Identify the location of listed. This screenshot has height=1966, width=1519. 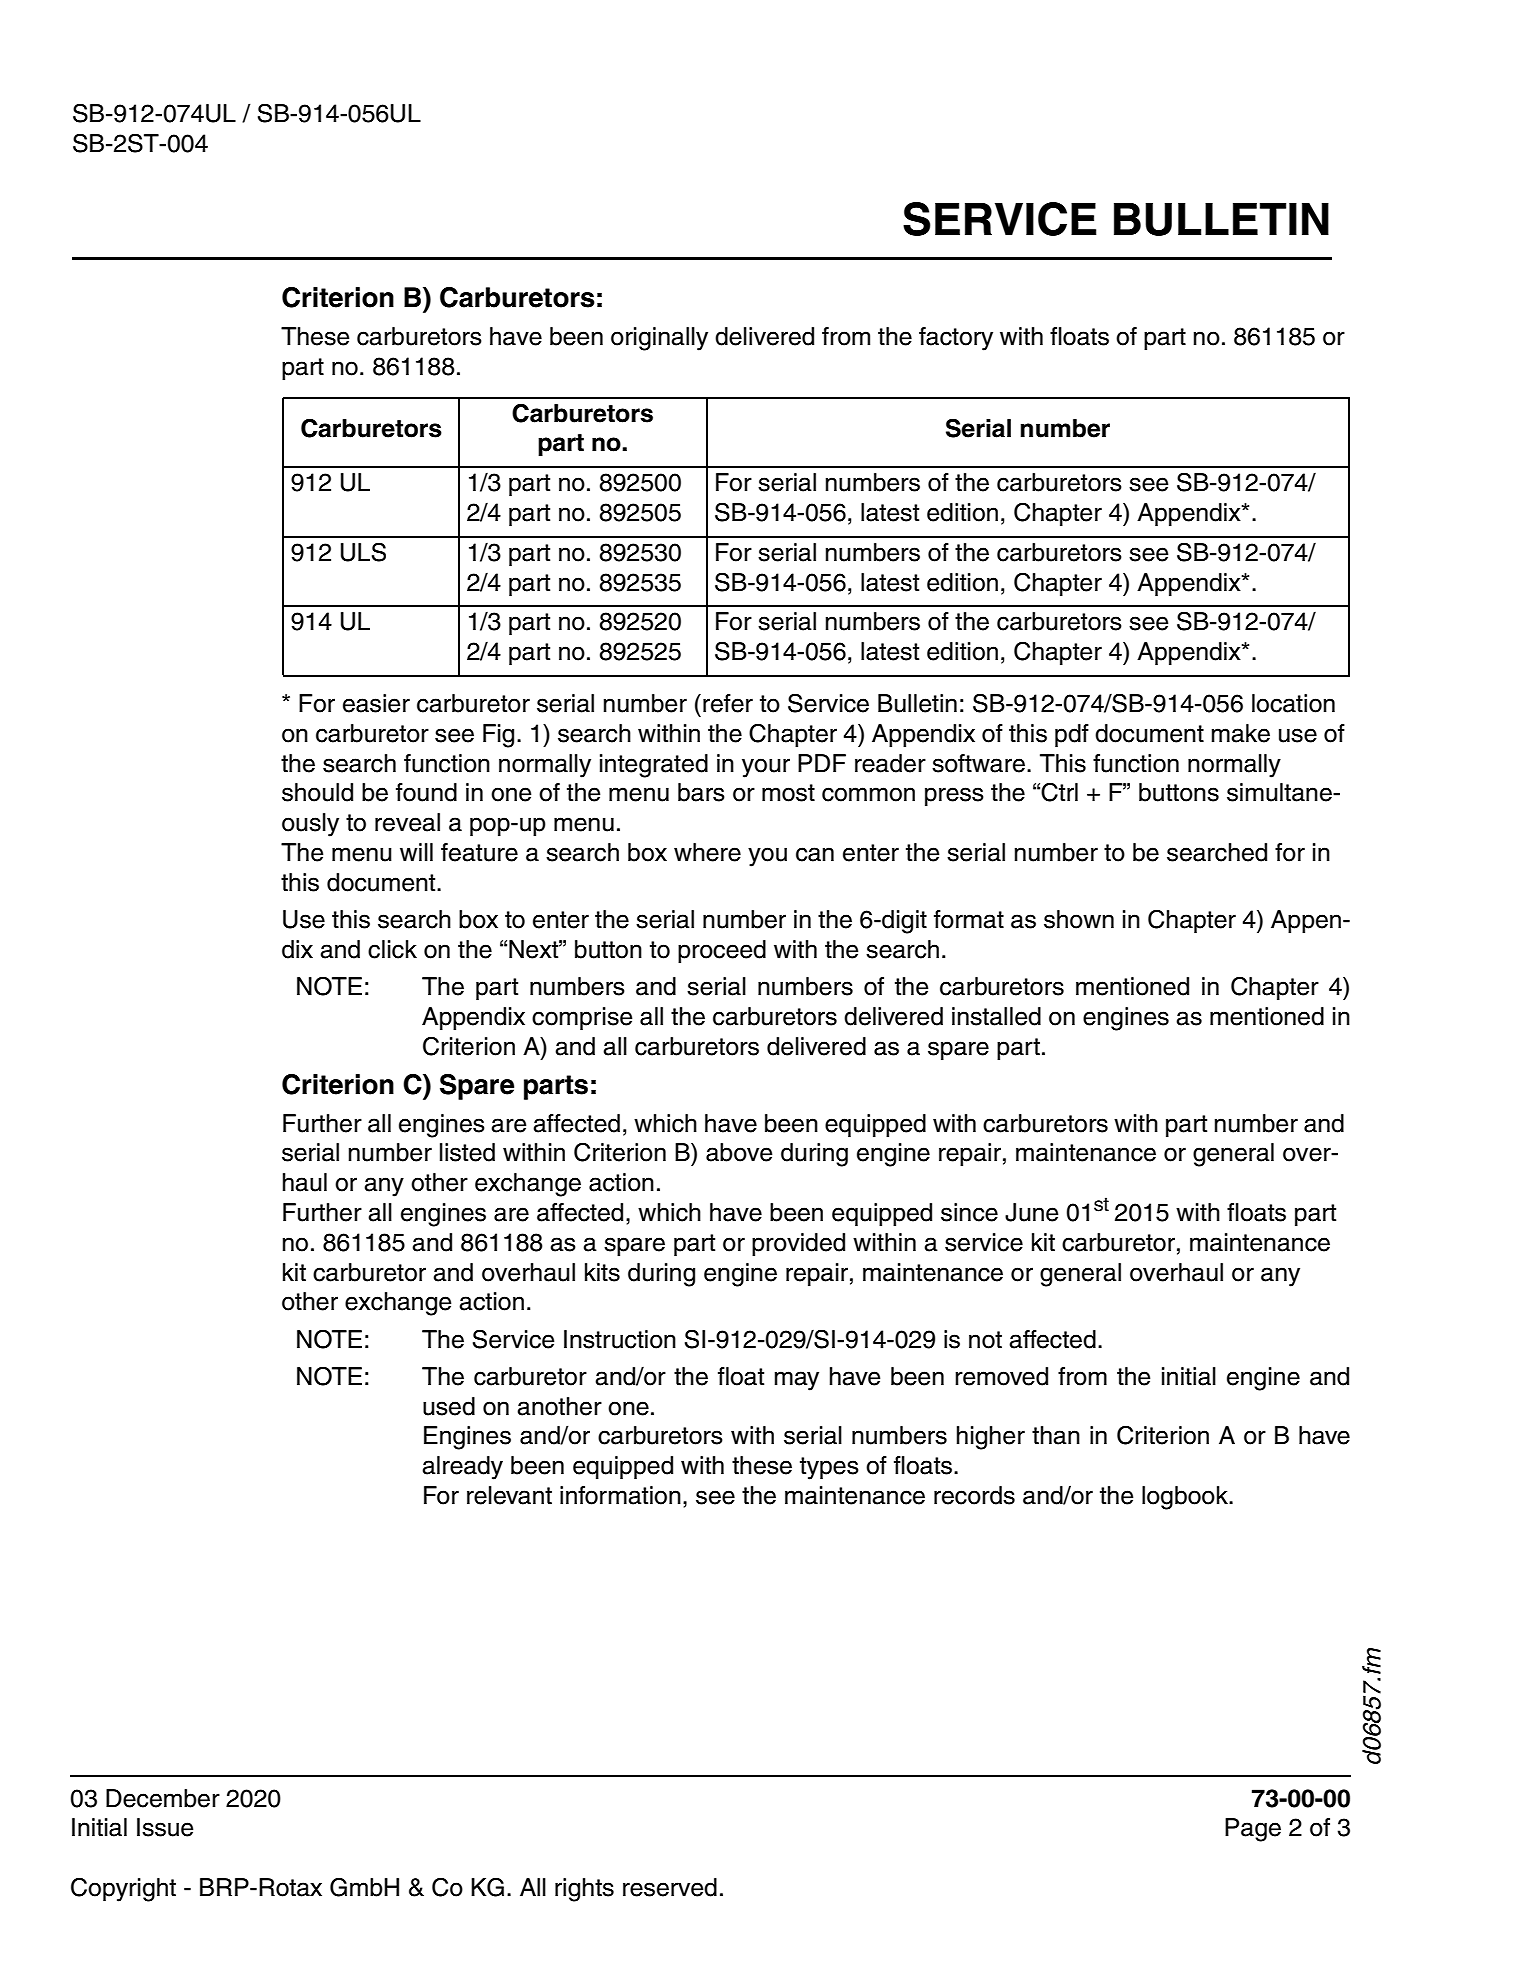
(467, 1152).
